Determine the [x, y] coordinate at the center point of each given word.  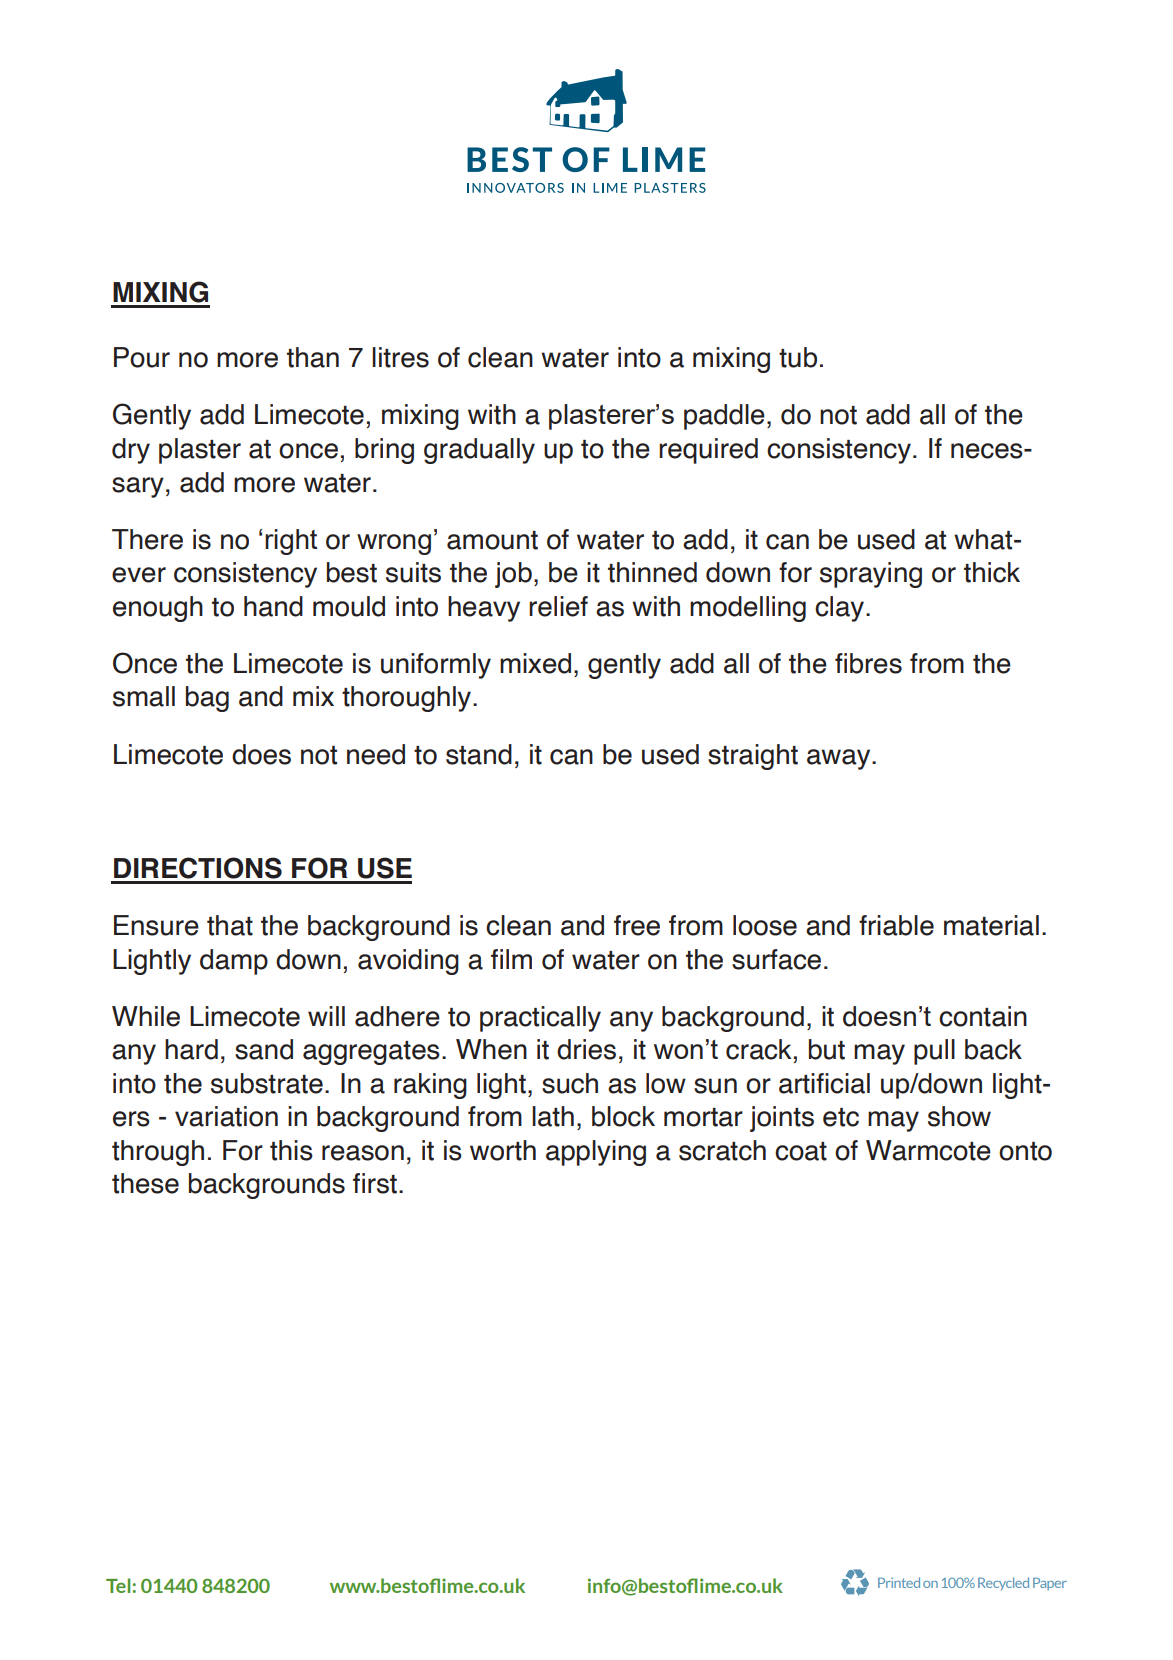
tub [798, 357]
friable [896, 925]
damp [234, 962]
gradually [479, 451]
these [145, 1183]
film [511, 959]
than [313, 357]
